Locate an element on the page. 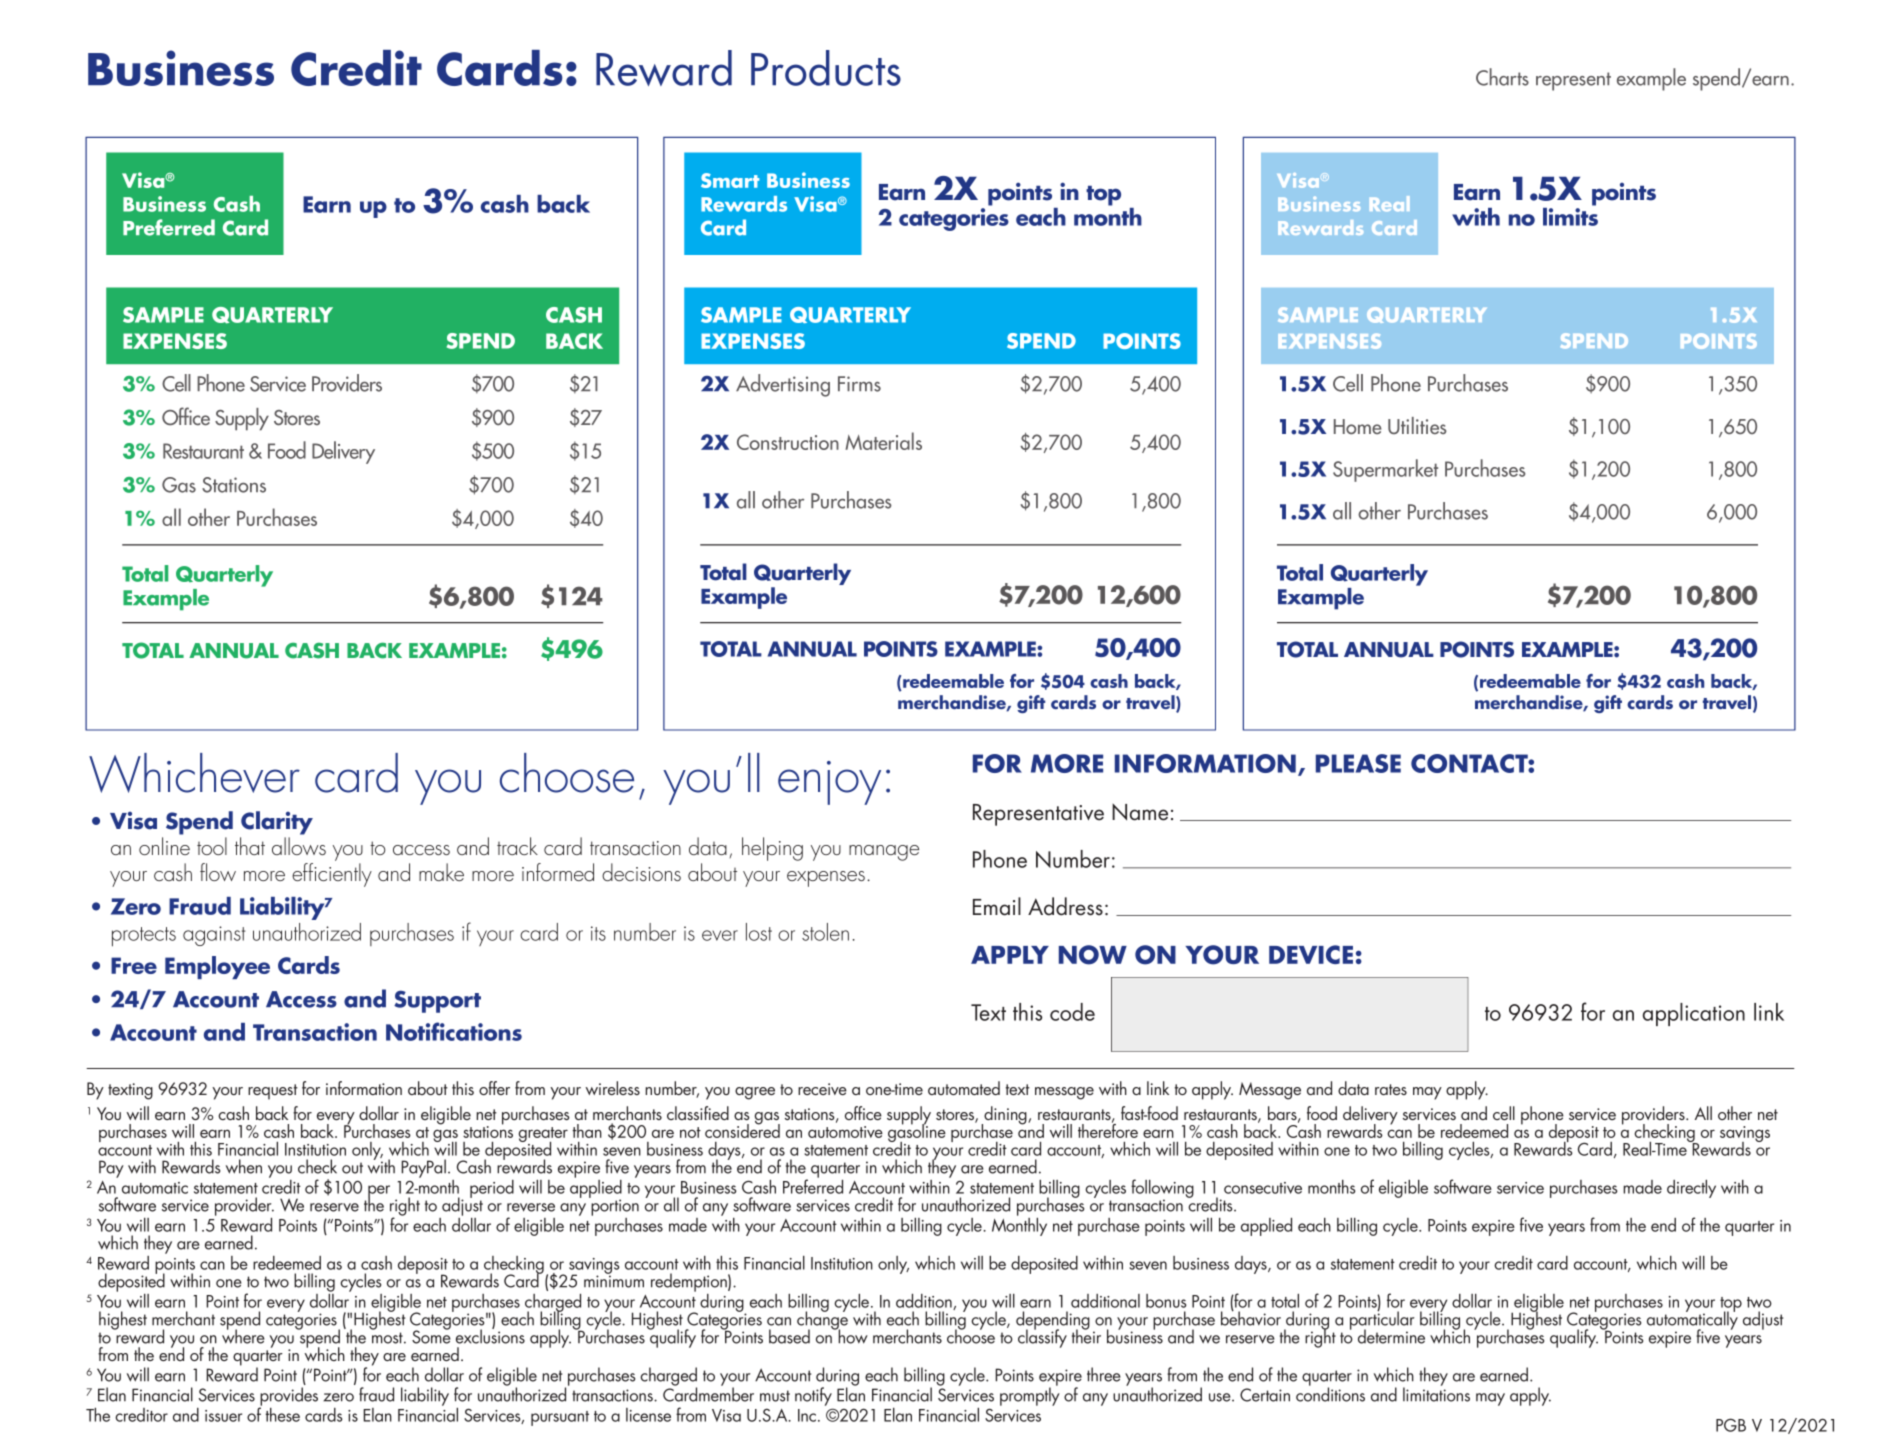  Construction is located at coordinates (788, 442).
